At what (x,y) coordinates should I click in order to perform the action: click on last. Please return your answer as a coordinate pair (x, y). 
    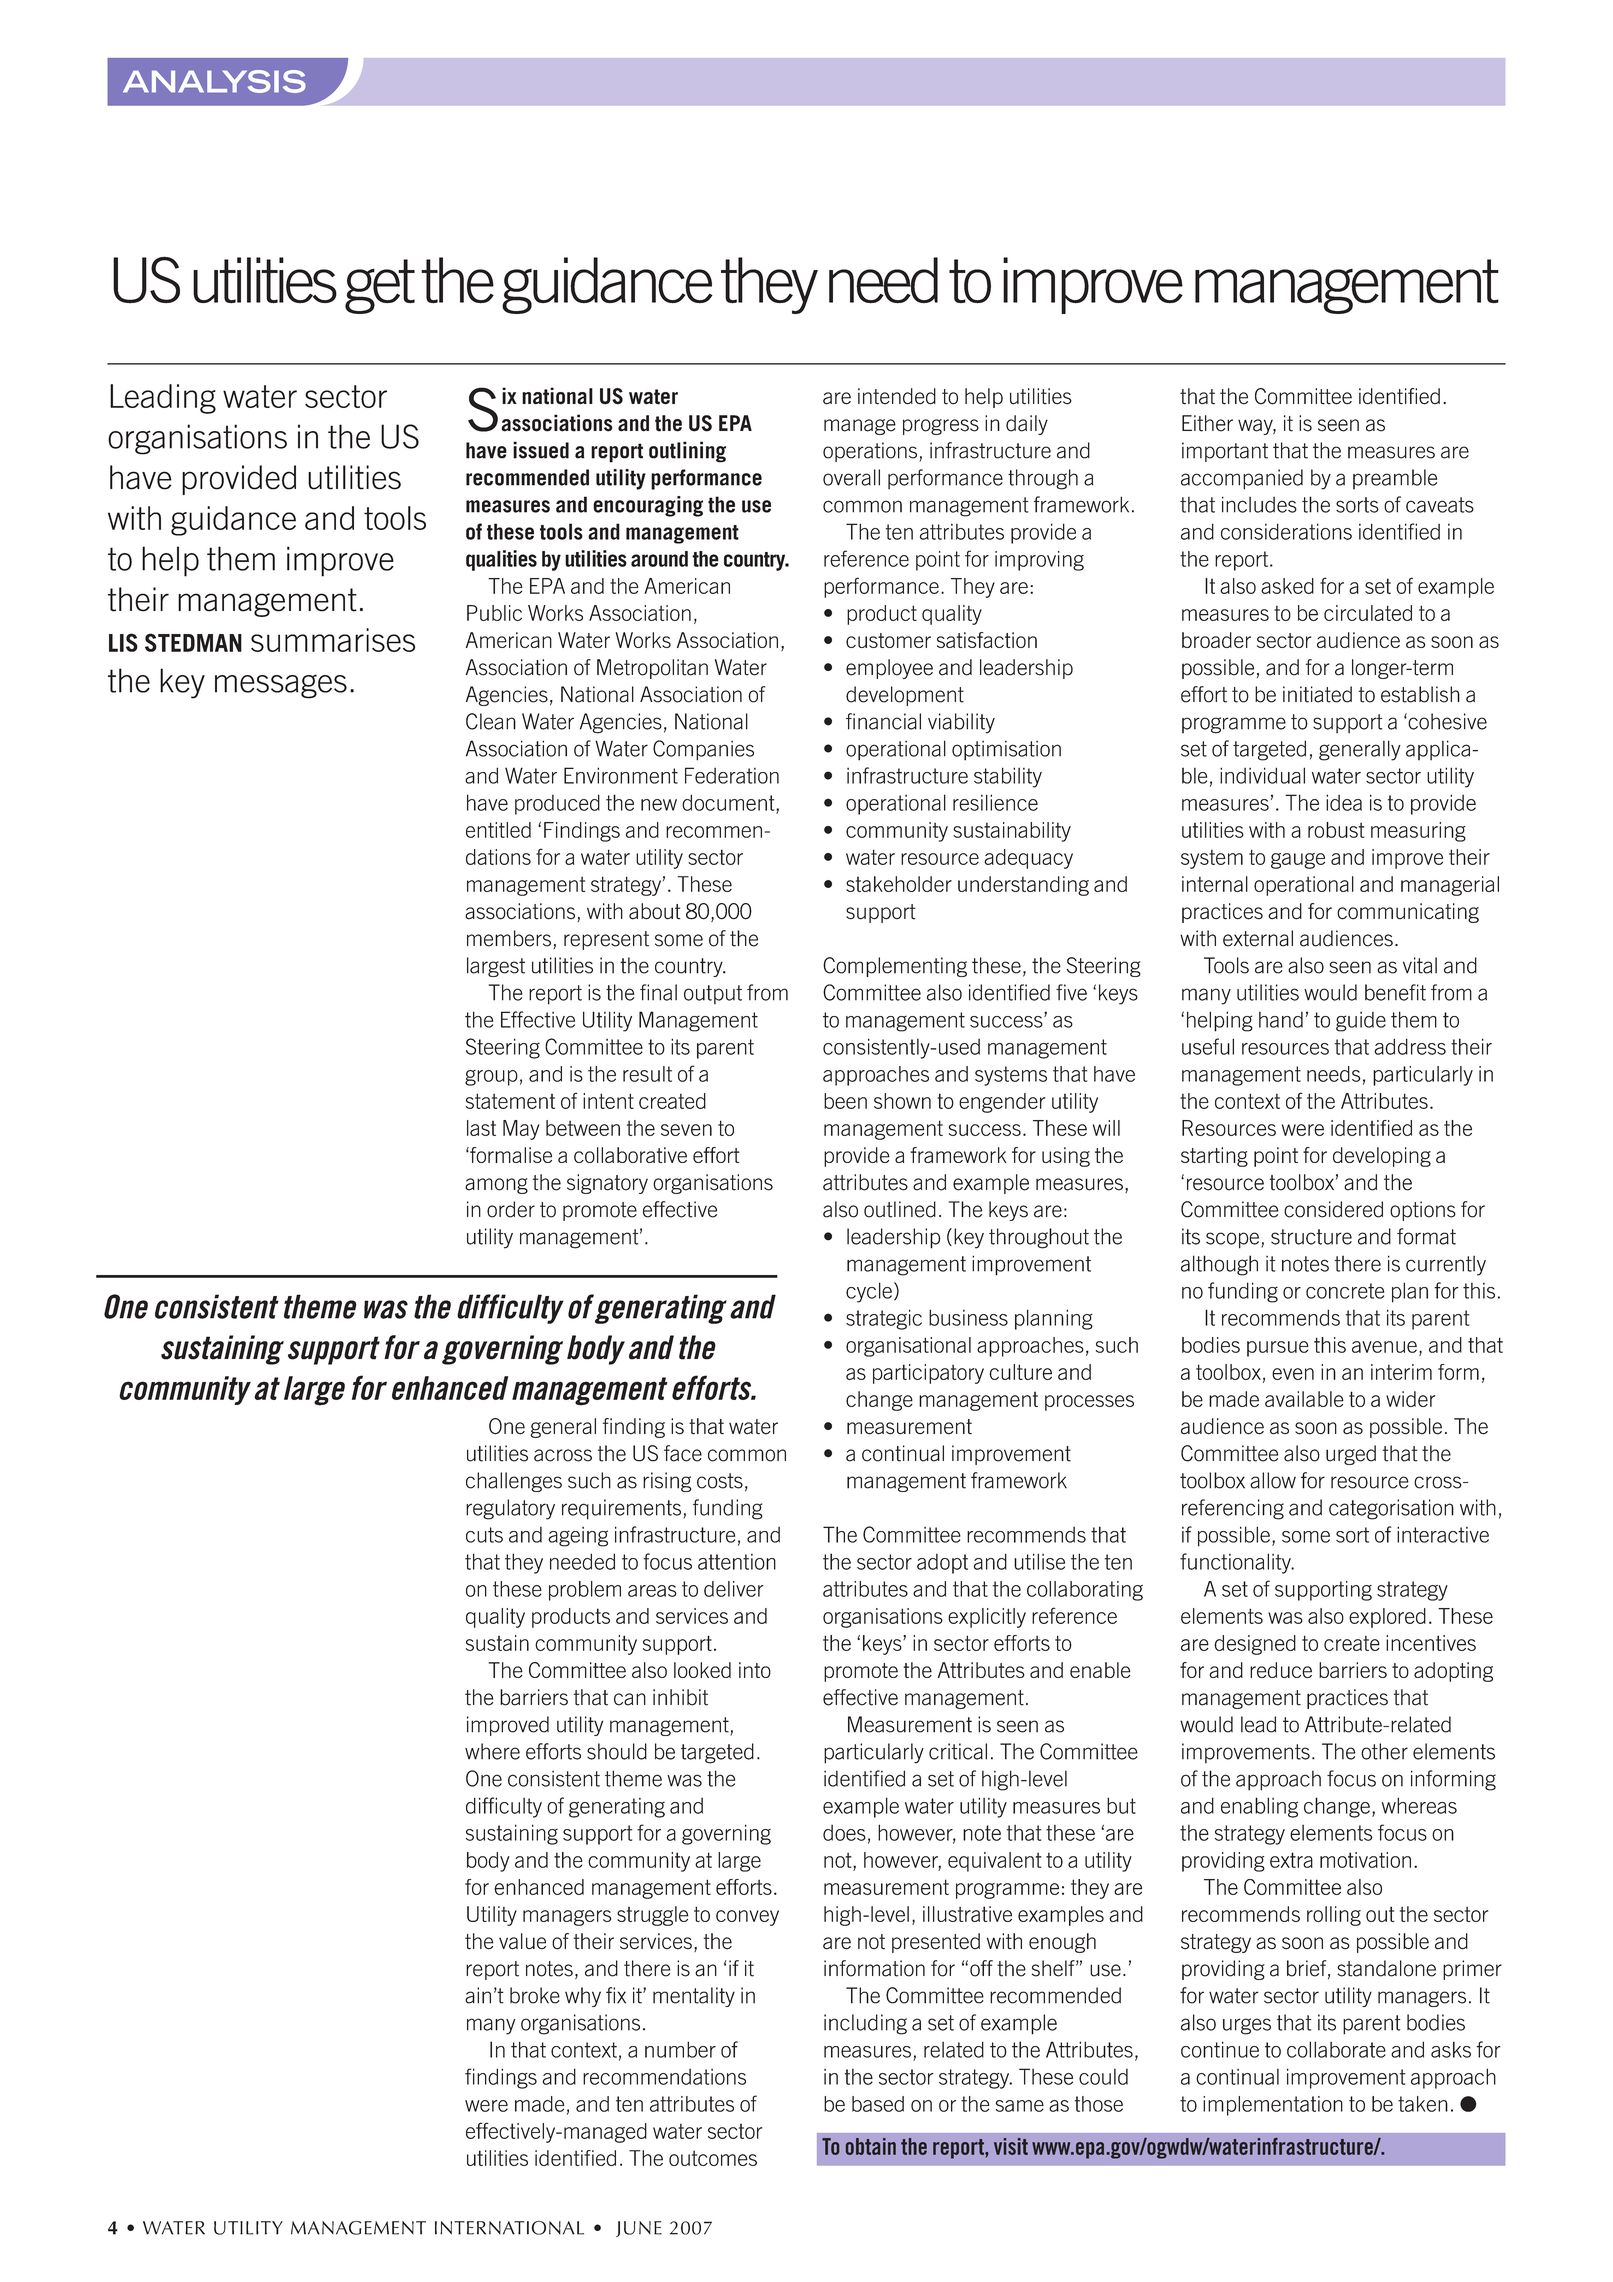
    Looking at the image, I should click on (481, 1128).
